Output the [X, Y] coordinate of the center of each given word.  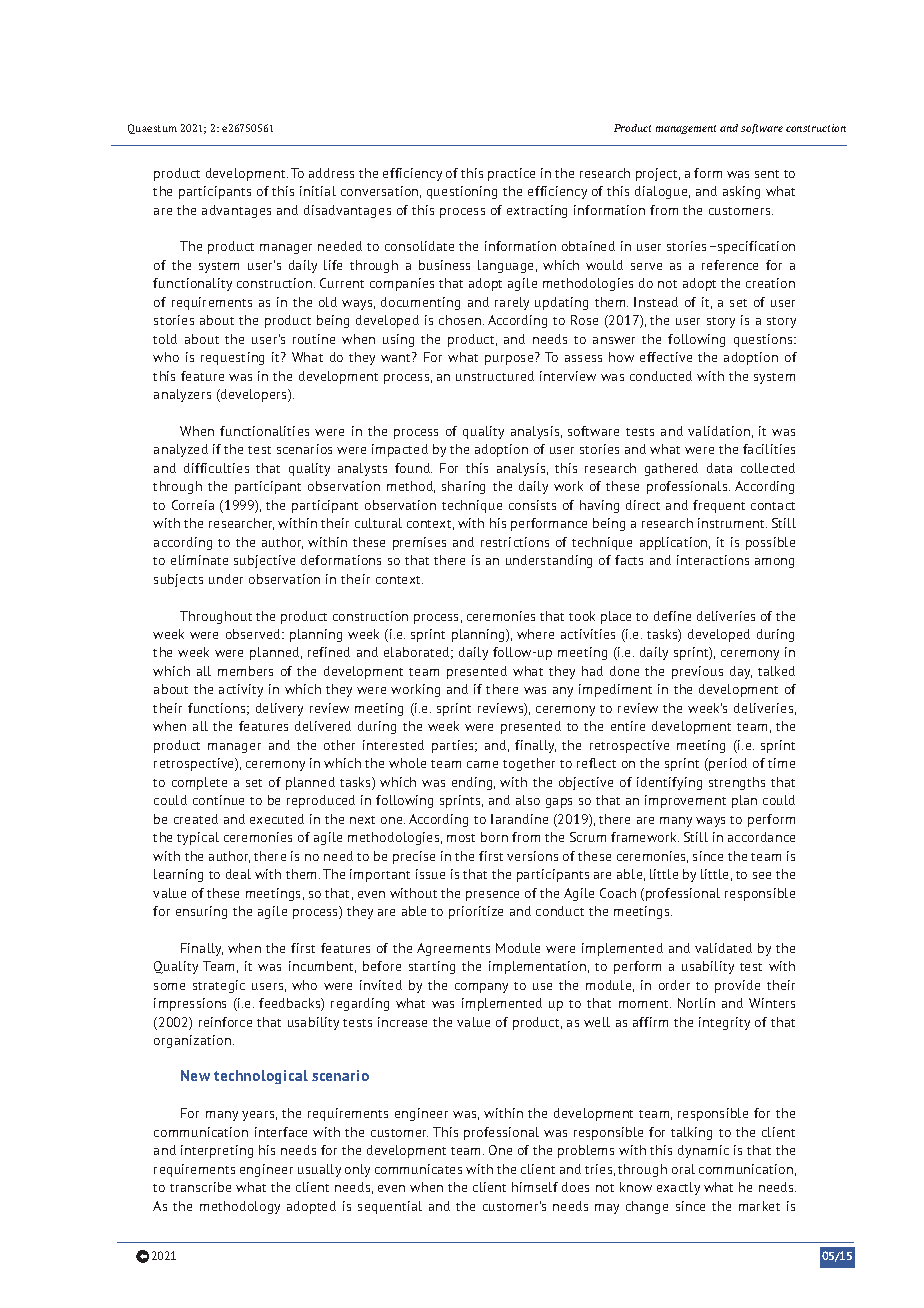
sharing [463, 487]
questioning [462, 192]
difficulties [216, 468]
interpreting [217, 1151]
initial [318, 191]
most [461, 838]
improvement [685, 801]
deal [238, 874]
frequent [719, 506]
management [686, 129]
